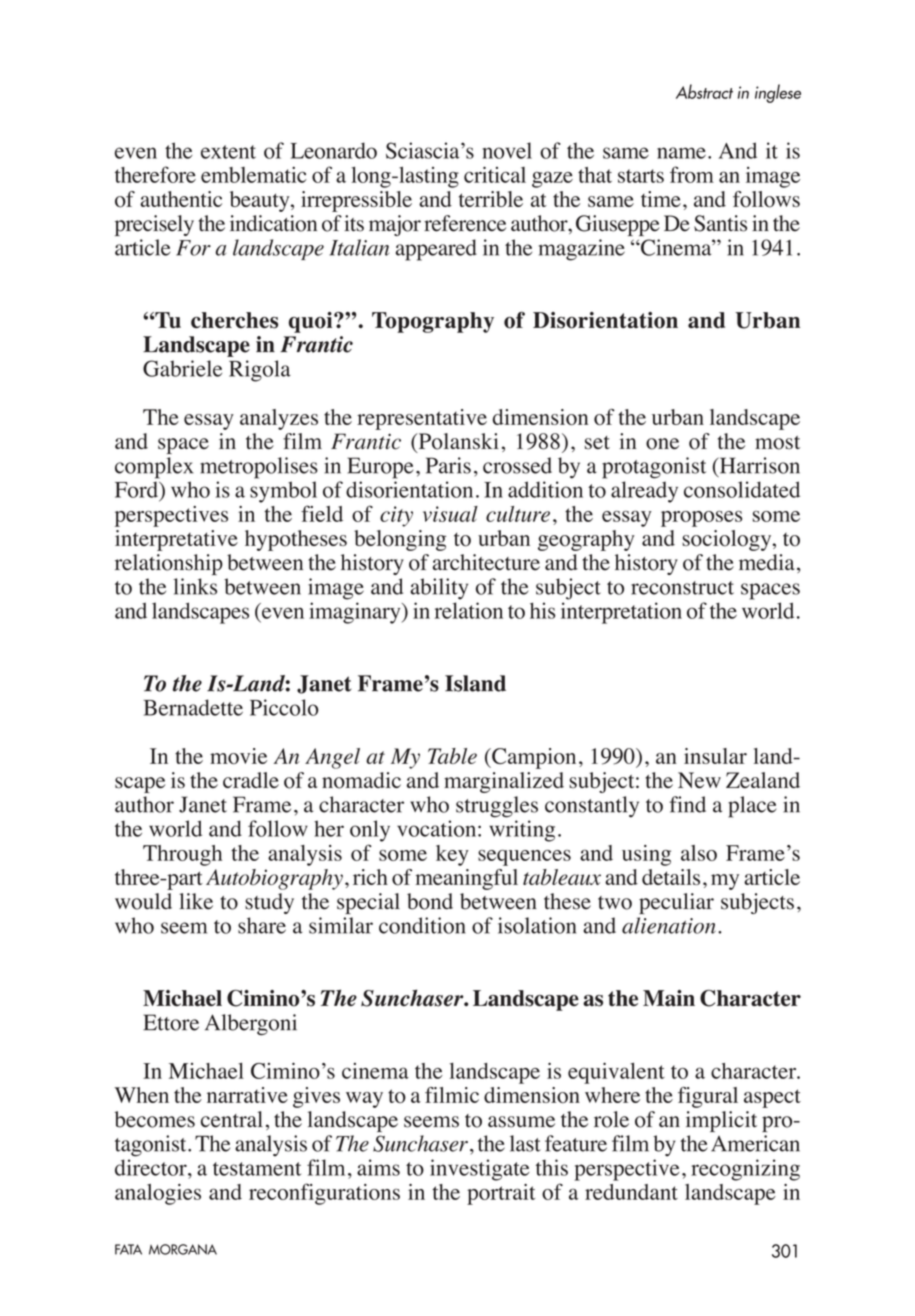 This document has height=1316, width=915. I want to click on novel, so click(507, 150).
